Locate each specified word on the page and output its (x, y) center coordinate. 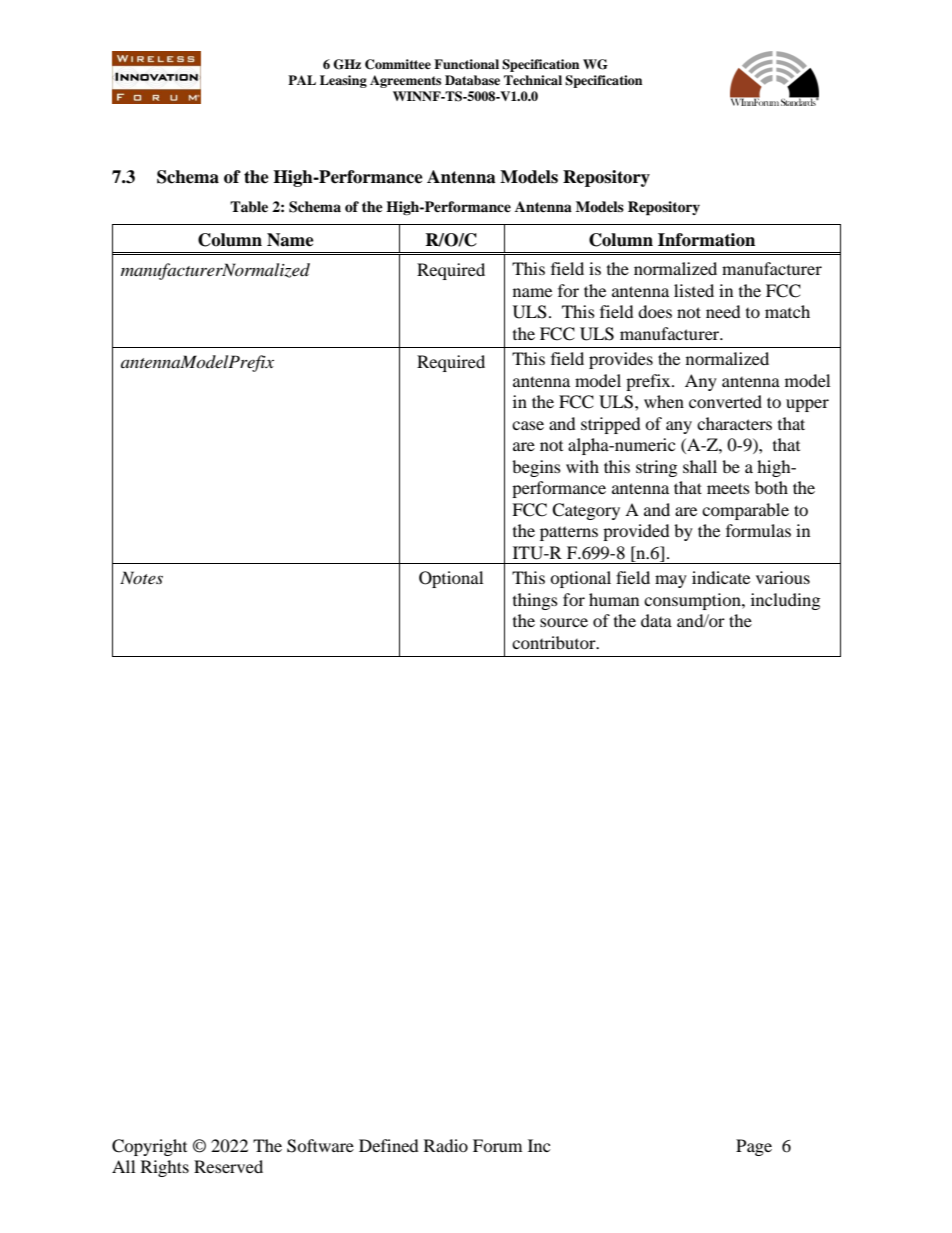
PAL (302, 80)
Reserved (228, 1166)
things (535, 601)
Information (706, 240)
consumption (693, 601)
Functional (466, 64)
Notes (141, 577)
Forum (497, 1145)
